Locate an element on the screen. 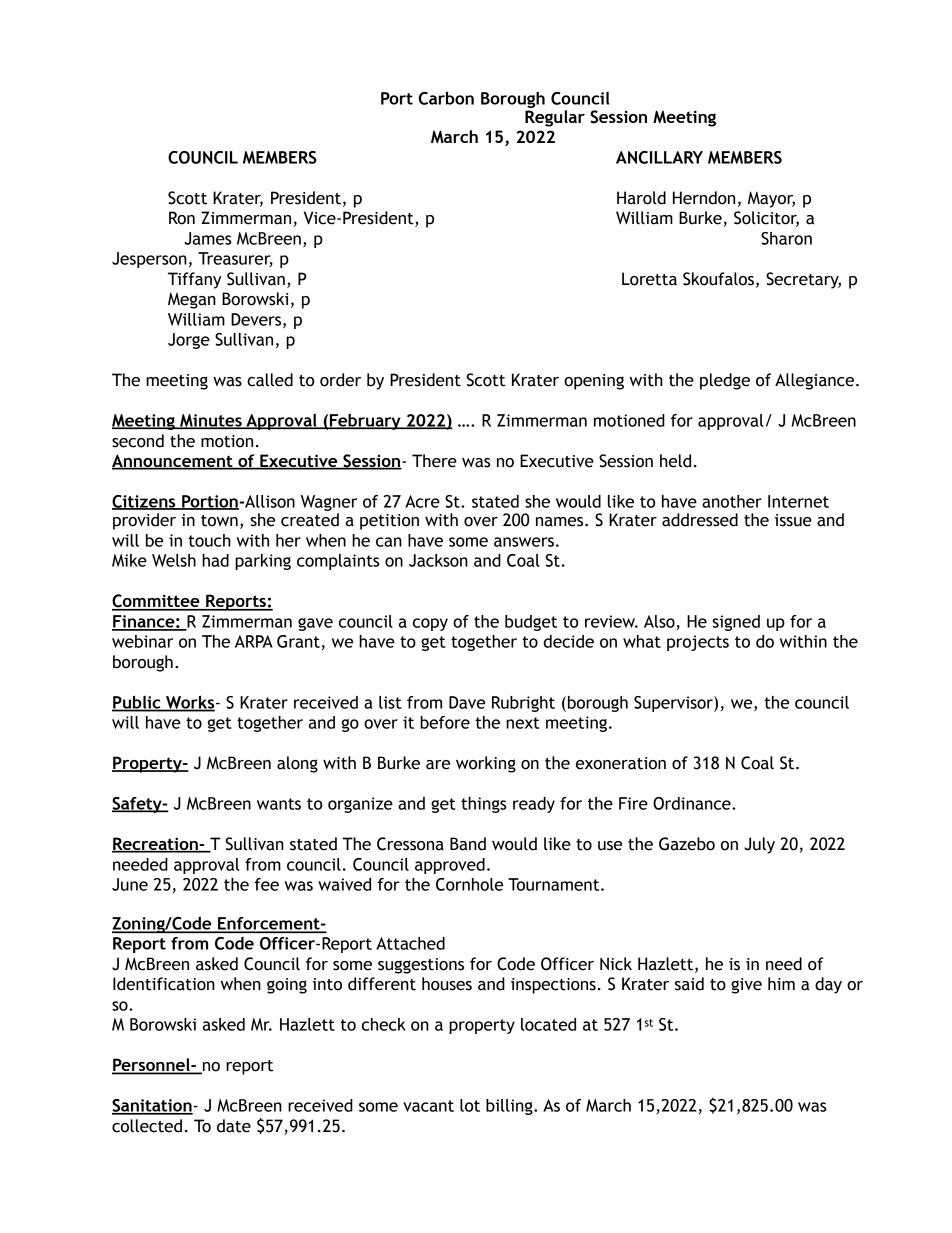 This screenshot has height=1233, width=952. copy is located at coordinates (430, 624).
